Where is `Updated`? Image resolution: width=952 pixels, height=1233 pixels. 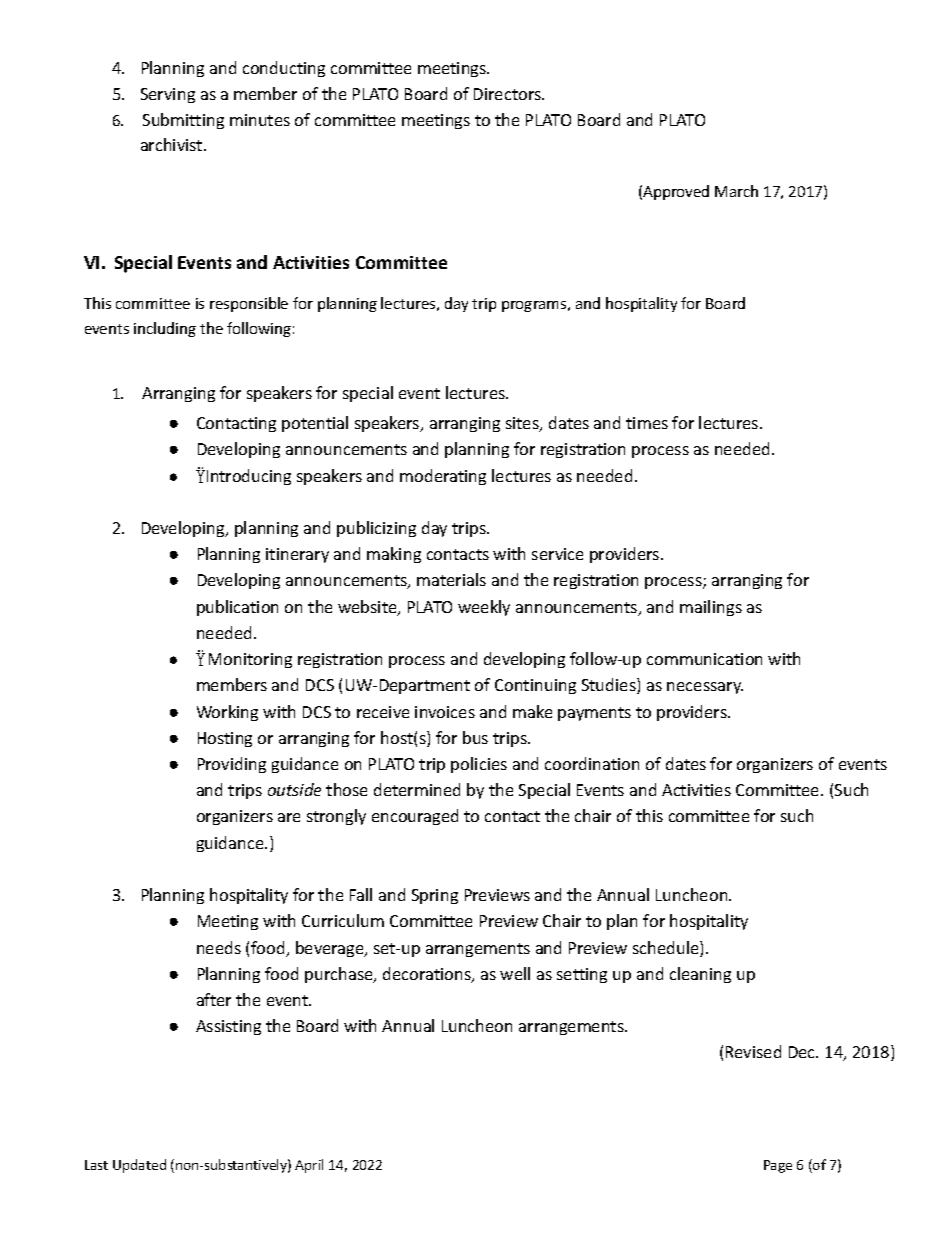
Updated is located at coordinates (139, 1166).
